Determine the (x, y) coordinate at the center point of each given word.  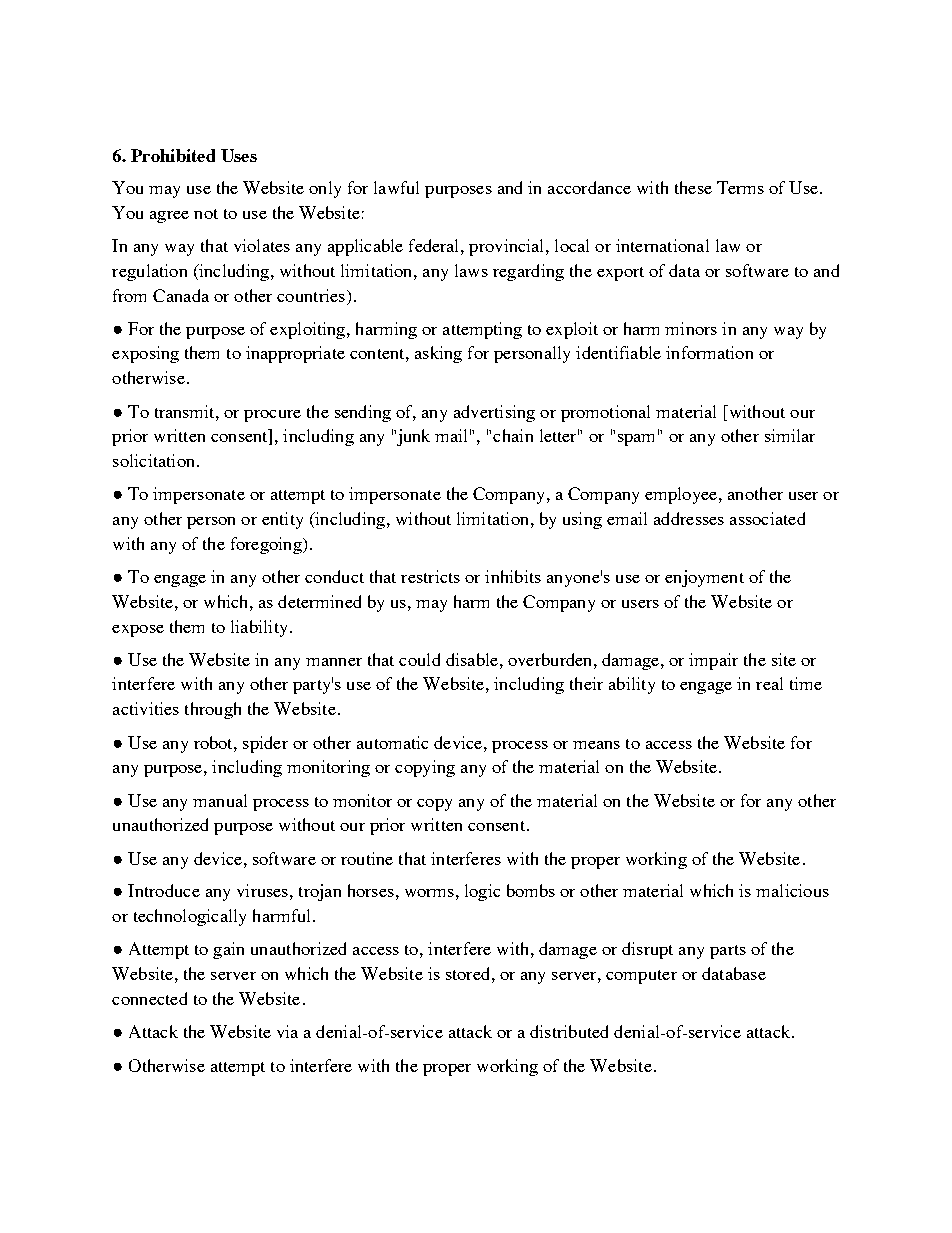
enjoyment (704, 578)
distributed (569, 1031)
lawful (396, 187)
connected (149, 998)
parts (728, 952)
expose (138, 631)
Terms (740, 187)
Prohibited (173, 155)
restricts (430, 576)
